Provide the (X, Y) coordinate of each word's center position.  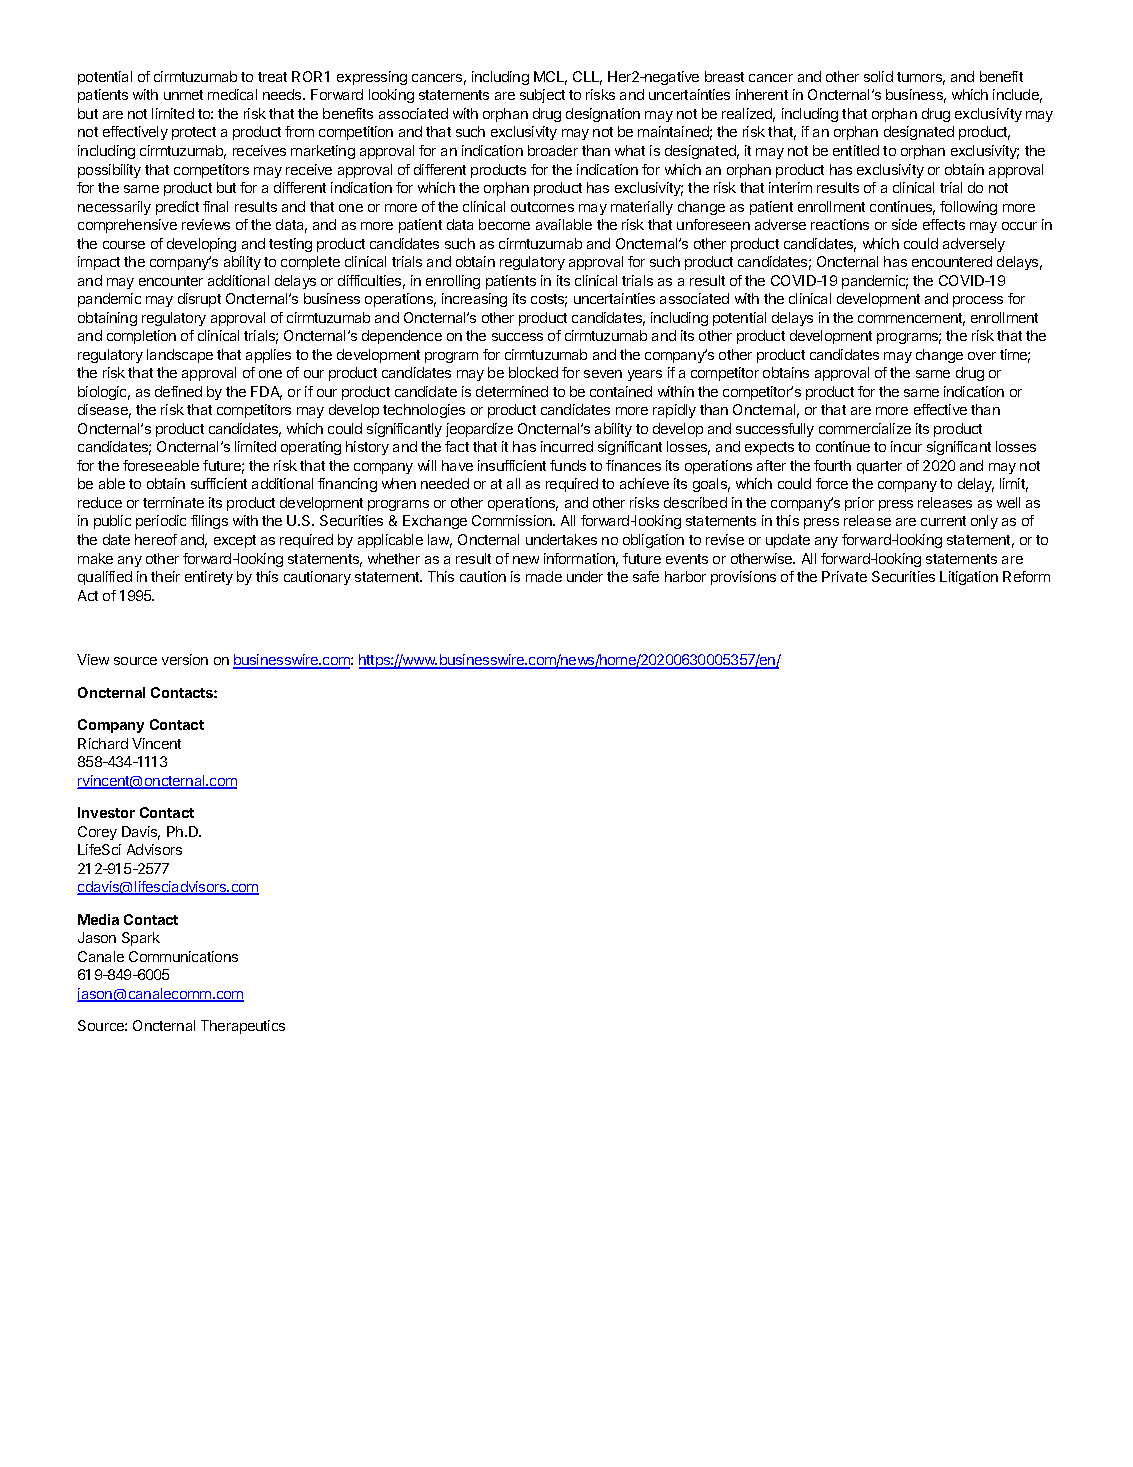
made (544, 576)
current (943, 521)
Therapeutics (243, 1027)
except (235, 541)
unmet (183, 95)
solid (878, 76)
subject (542, 96)
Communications (183, 956)
